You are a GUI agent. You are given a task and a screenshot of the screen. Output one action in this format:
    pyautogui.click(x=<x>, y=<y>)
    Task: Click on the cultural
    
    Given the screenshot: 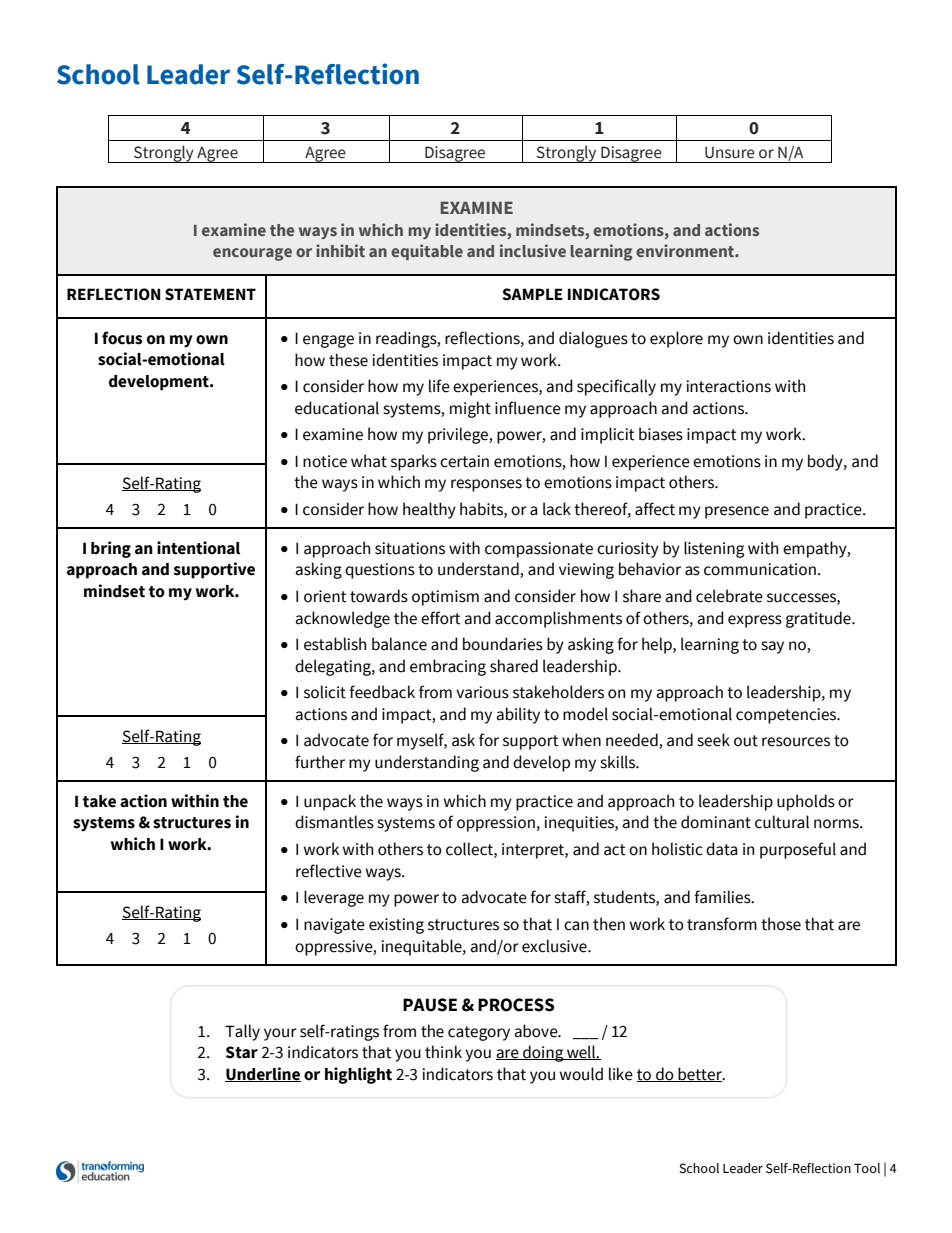 What is the action you would take?
    pyautogui.click(x=782, y=822)
